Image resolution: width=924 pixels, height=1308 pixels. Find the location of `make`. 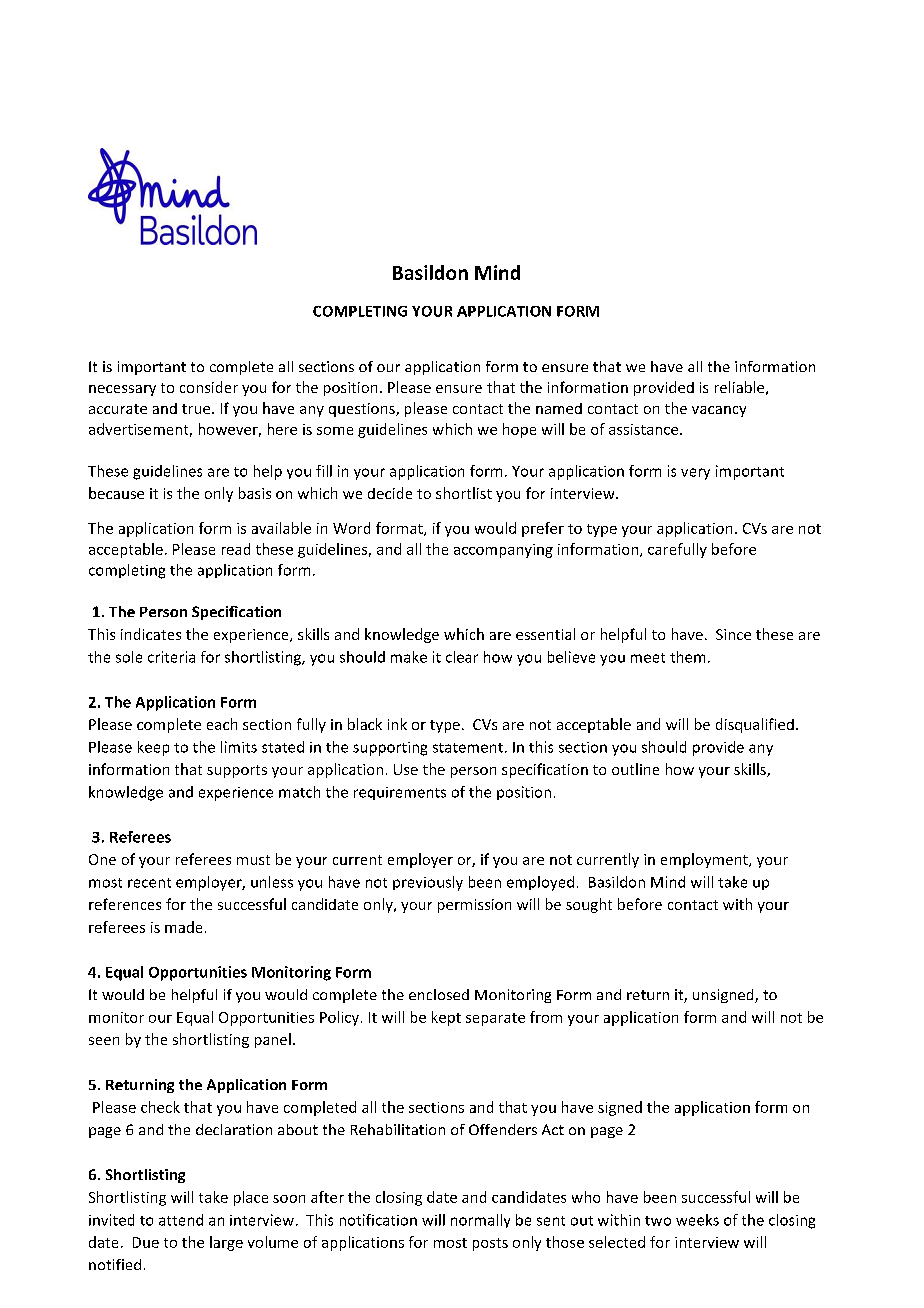

make is located at coordinates (409, 657).
